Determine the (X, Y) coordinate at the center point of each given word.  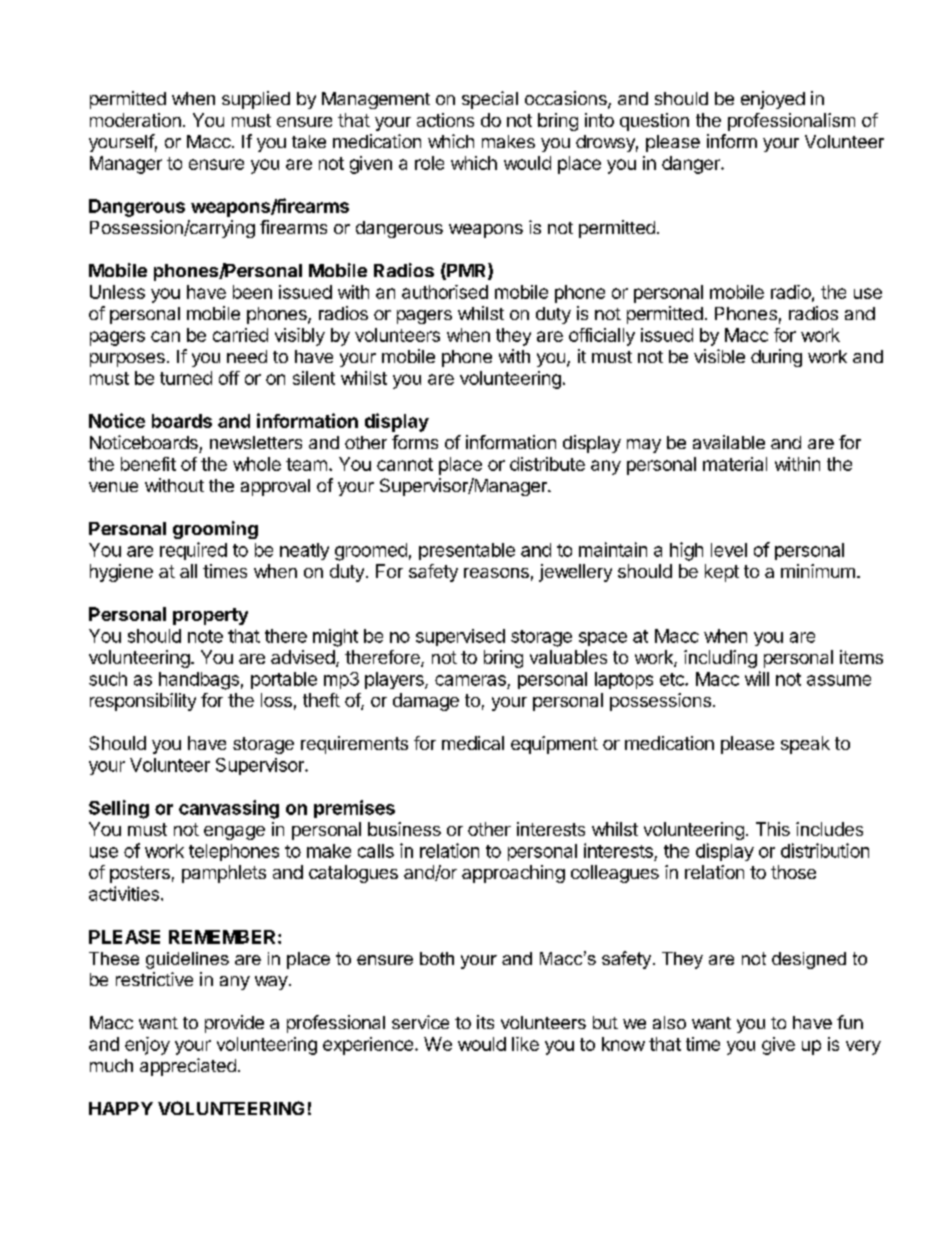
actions (445, 120)
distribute (547, 464)
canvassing (229, 809)
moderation (135, 120)
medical (473, 743)
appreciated (188, 1067)
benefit (148, 464)
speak (805, 745)
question (654, 122)
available (729, 442)
